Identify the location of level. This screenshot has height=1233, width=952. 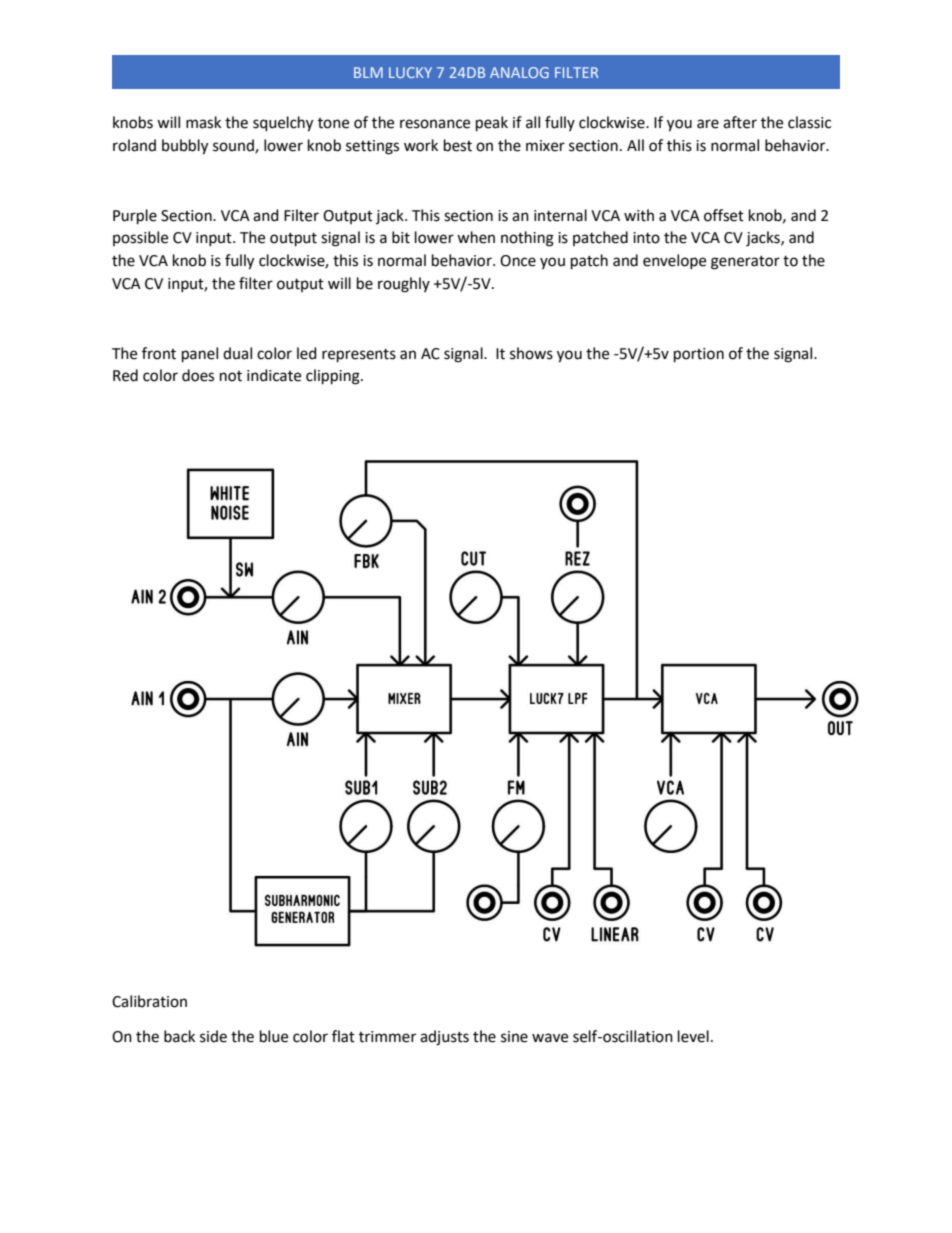
(693, 1036).
